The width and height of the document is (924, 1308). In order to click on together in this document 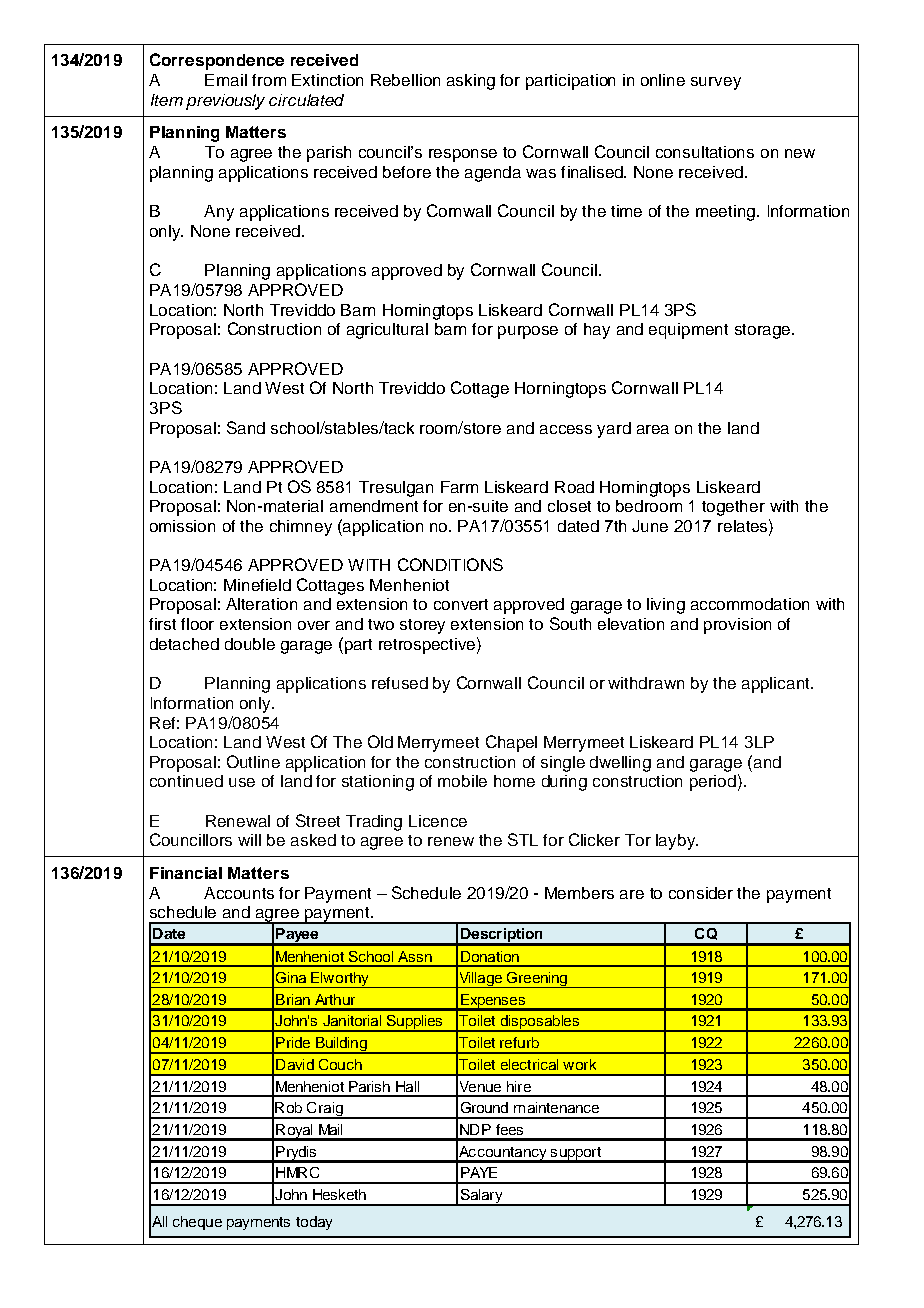, I will do `click(733, 508)`.
